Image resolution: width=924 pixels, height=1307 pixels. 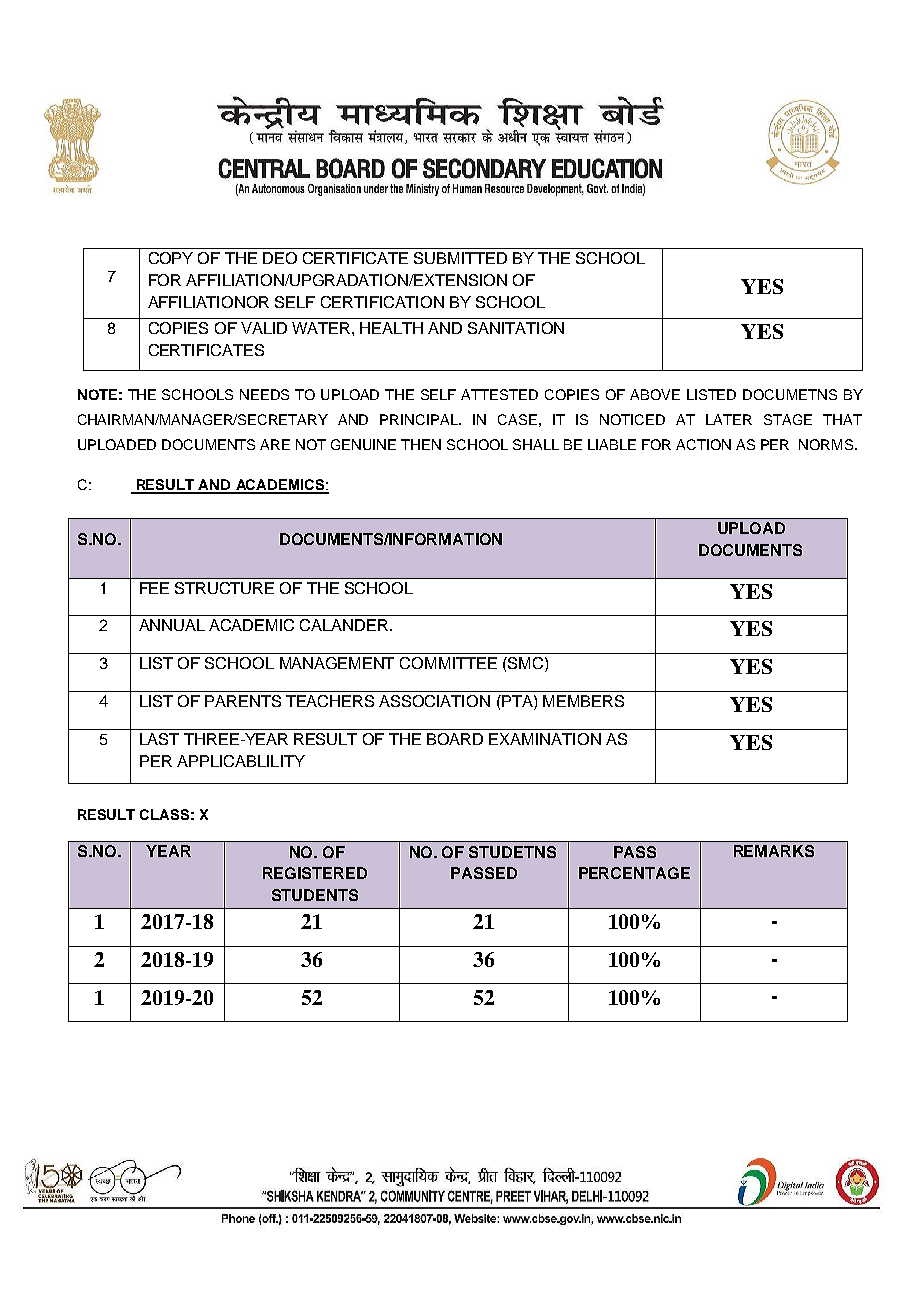 I want to click on SHALL, so click(x=536, y=444).
